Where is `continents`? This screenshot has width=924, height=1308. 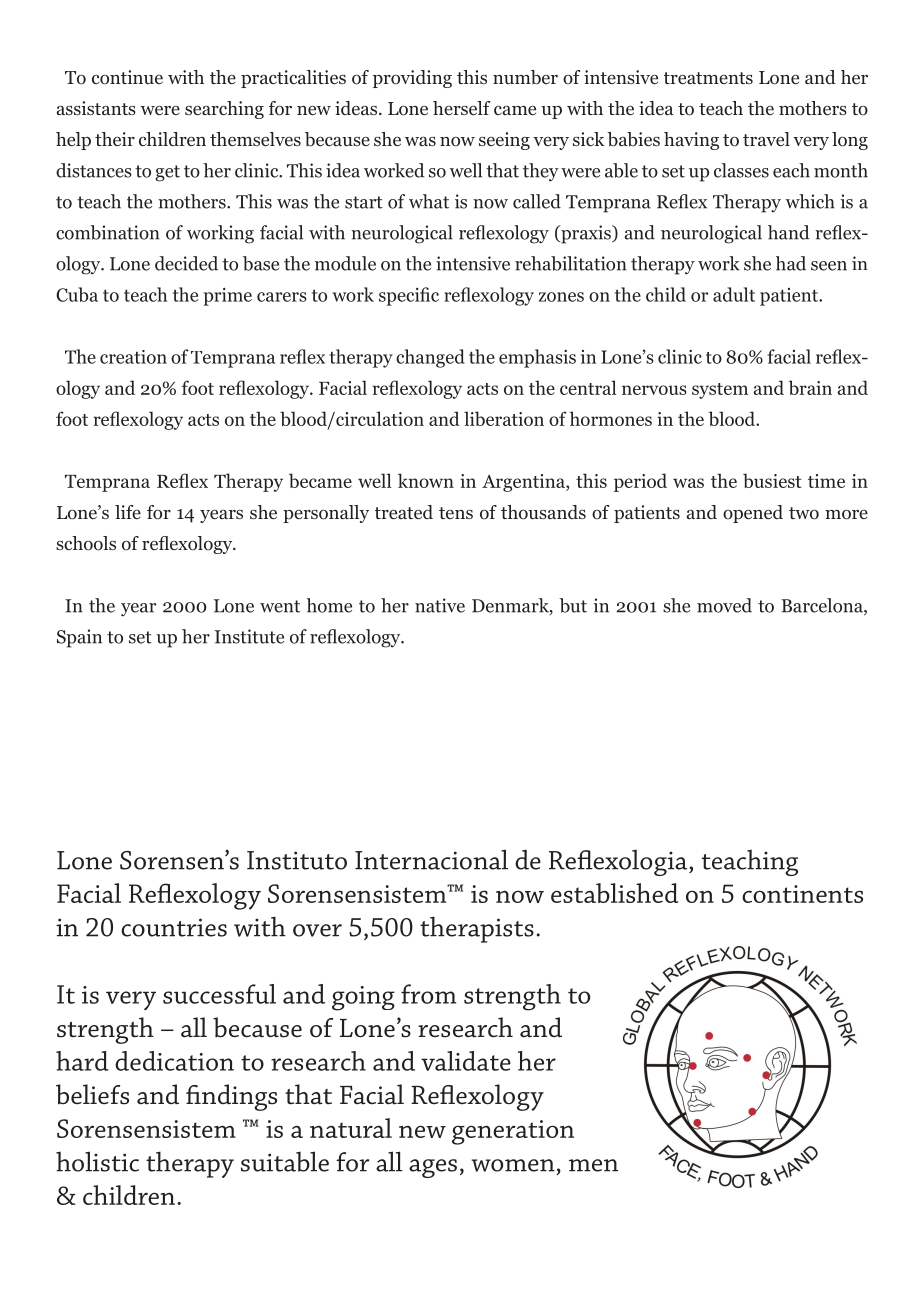
continents is located at coordinates (802, 894).
